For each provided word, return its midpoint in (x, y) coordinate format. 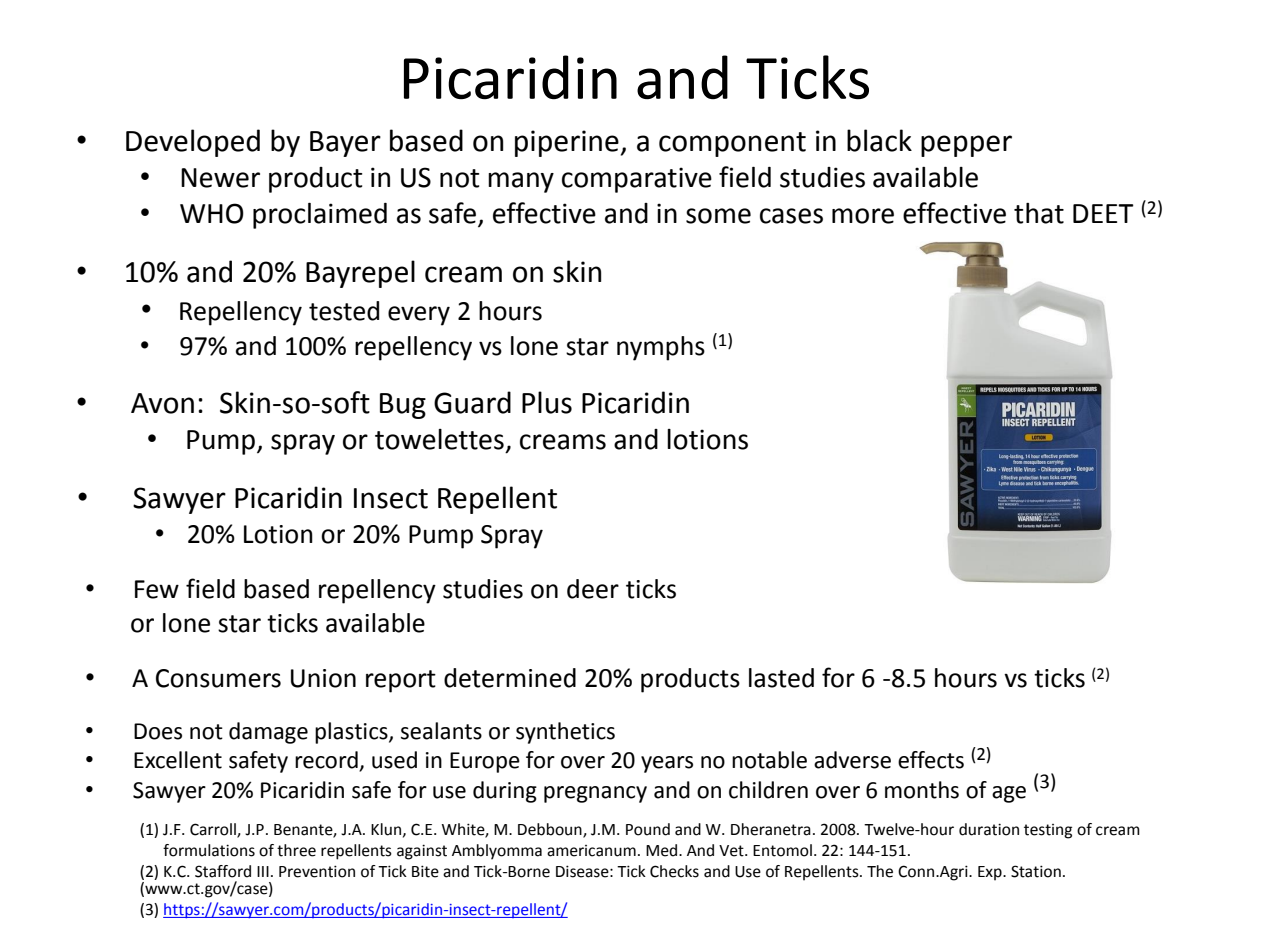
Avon (162, 403)
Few (157, 589)
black (879, 140)
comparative (637, 180)
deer (593, 589)
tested (344, 311)
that (1039, 213)
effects (931, 760)
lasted (781, 678)
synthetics (565, 733)
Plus (547, 402)
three (296, 850)
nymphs (661, 348)
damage (268, 733)
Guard (472, 402)
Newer (220, 178)
